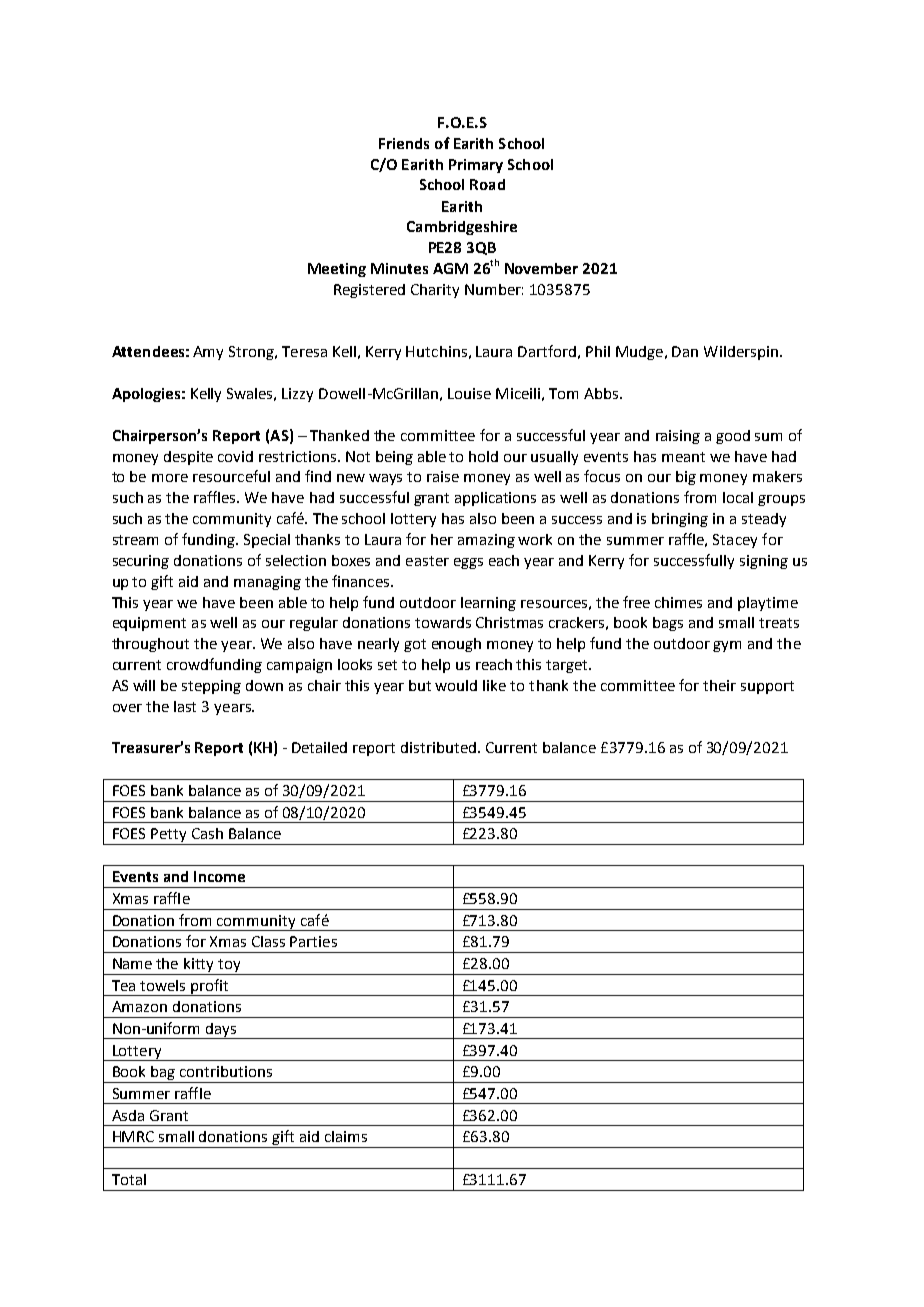 The image size is (924, 1307). What do you see at coordinates (231, 476) in the page?
I see `resourceful` at bounding box center [231, 476].
